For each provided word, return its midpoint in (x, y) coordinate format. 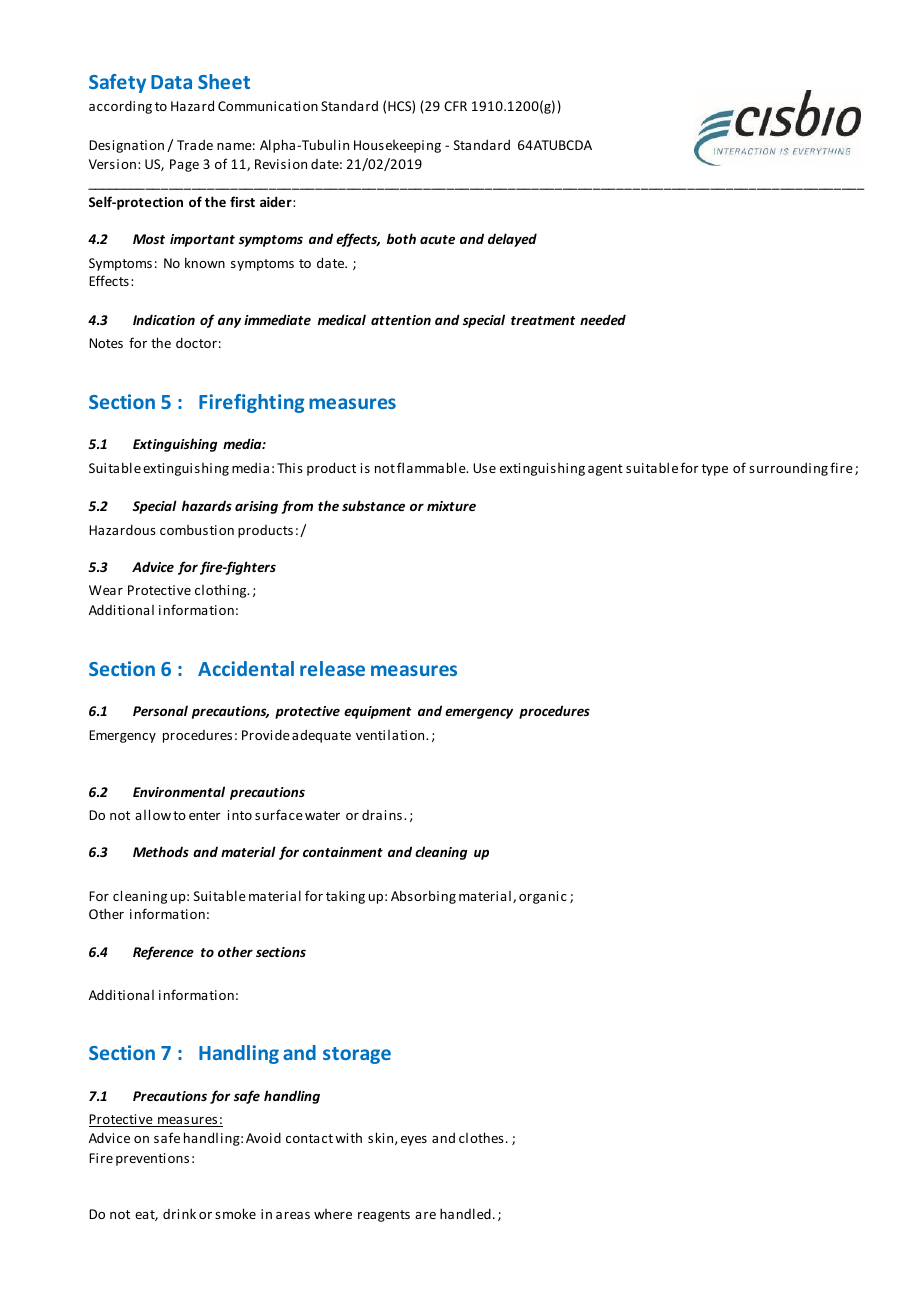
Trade (195, 144)
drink (179, 1213)
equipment (377, 712)
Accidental (246, 668)
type (714, 470)
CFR (455, 106)
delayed (512, 240)
